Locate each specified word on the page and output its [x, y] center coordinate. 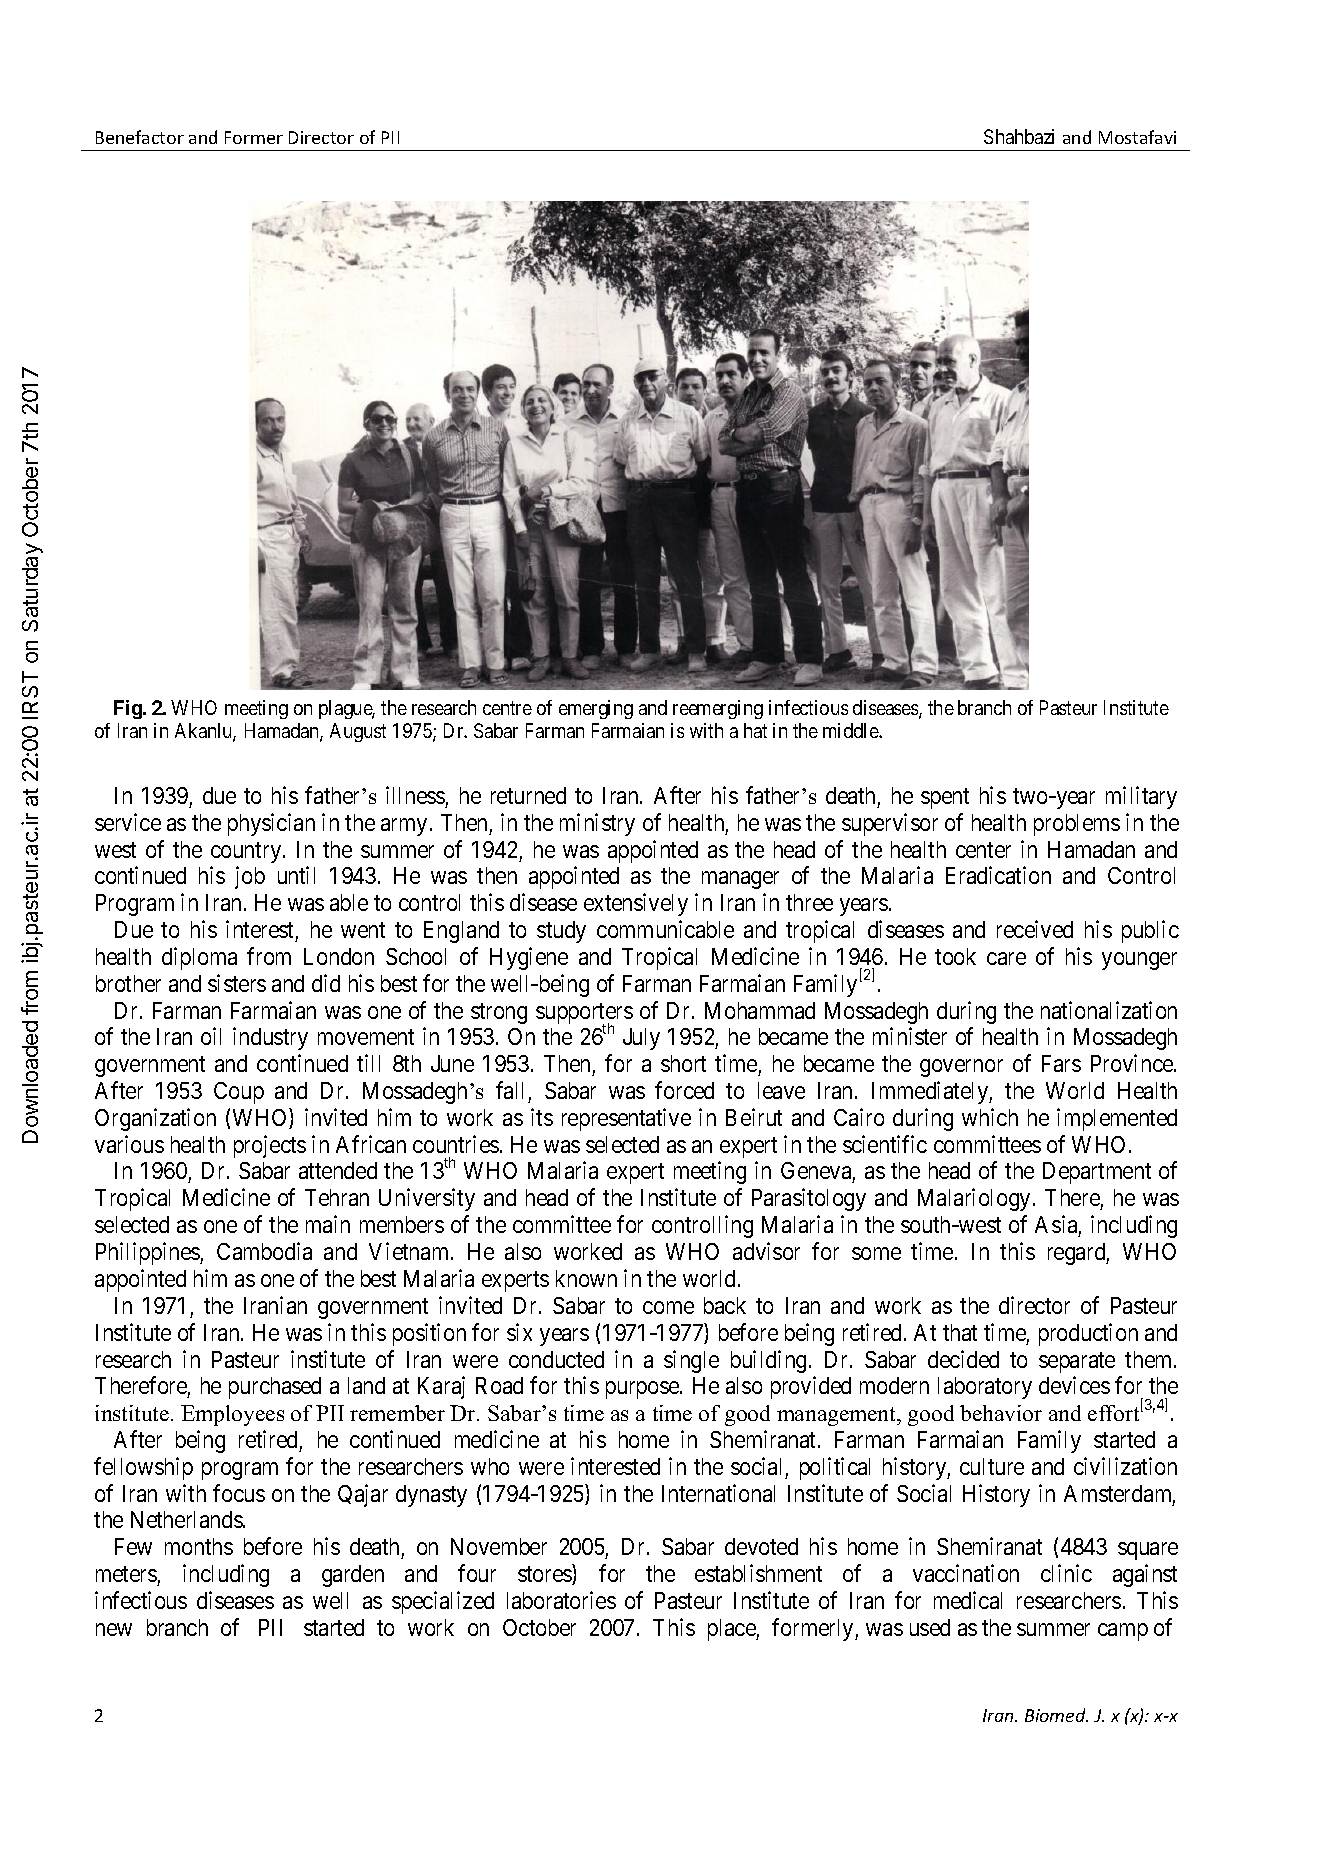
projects [270, 1146]
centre [507, 708]
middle [851, 730]
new [114, 1629]
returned [528, 795]
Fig [129, 709]
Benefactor [140, 137]
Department [1097, 1173]
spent [945, 798]
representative [626, 1119]
